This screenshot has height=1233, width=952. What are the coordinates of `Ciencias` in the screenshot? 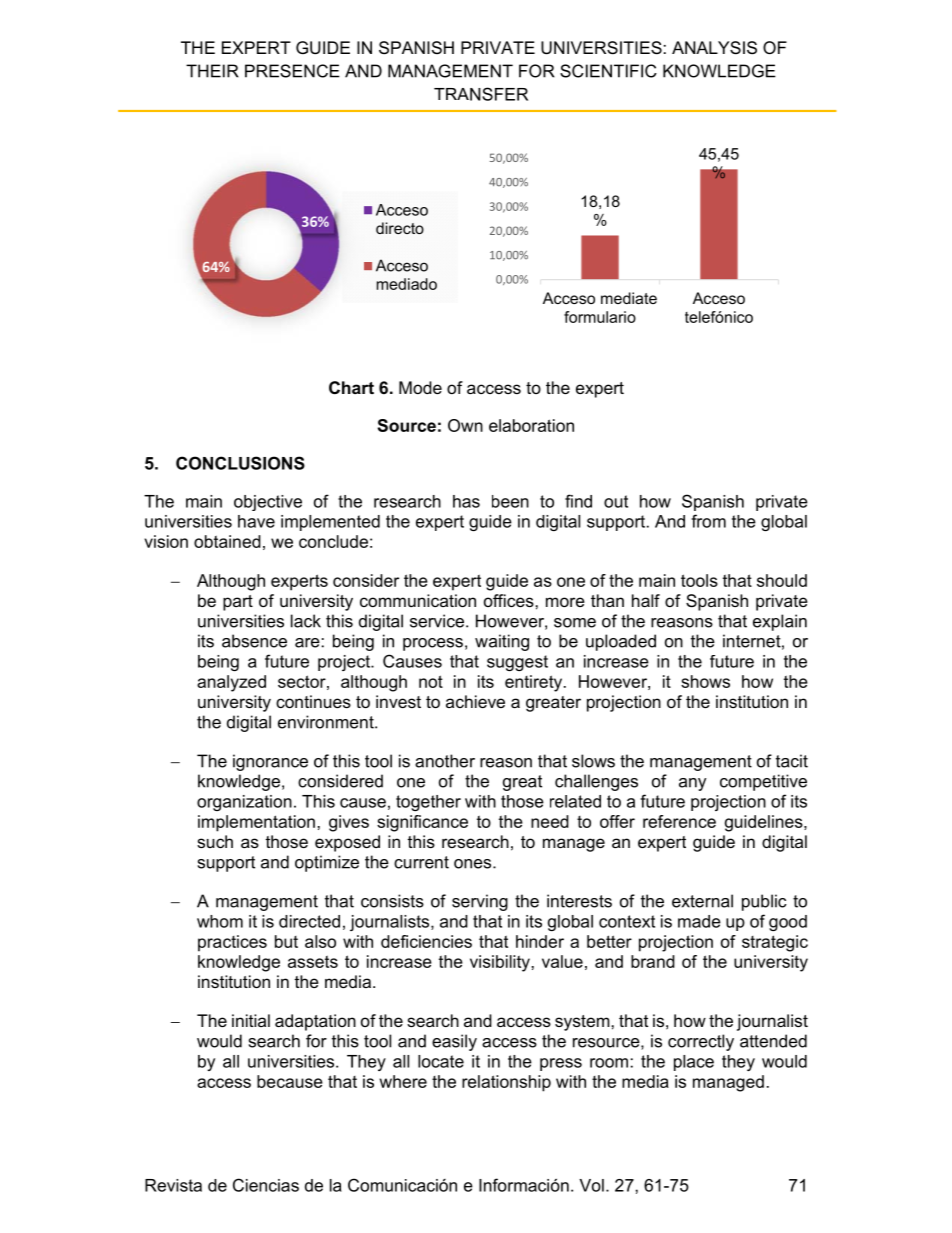 It's located at (266, 1185).
